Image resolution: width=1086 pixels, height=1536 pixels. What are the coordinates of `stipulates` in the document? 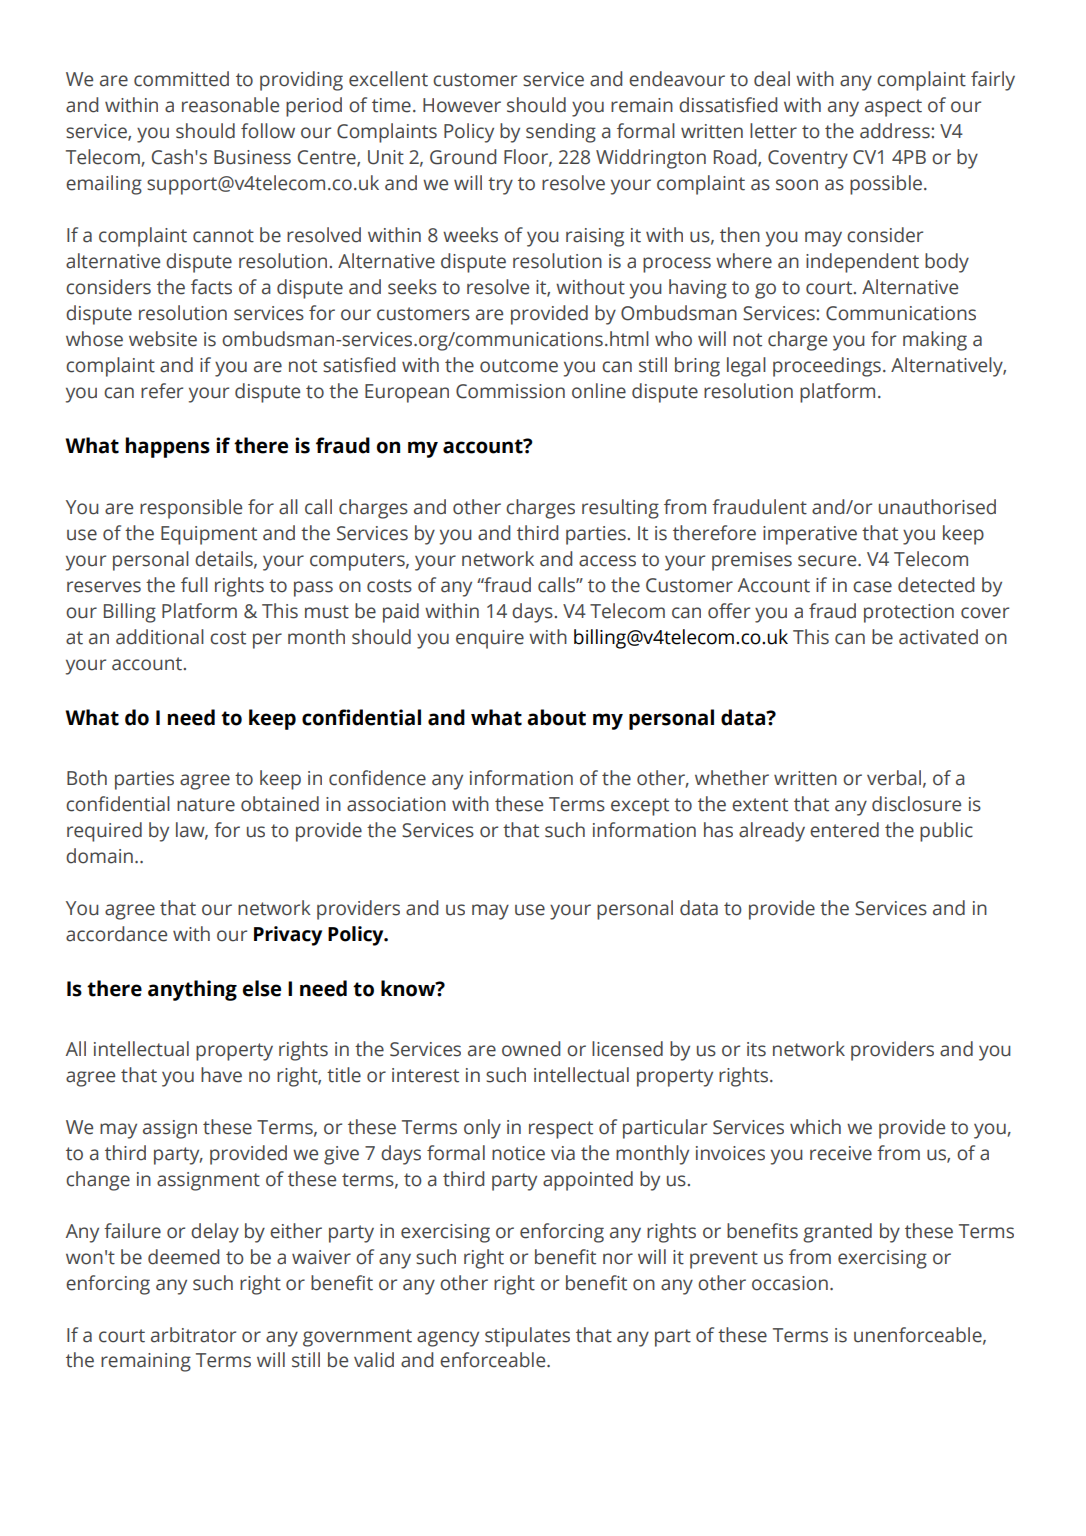 It's located at (527, 1337).
